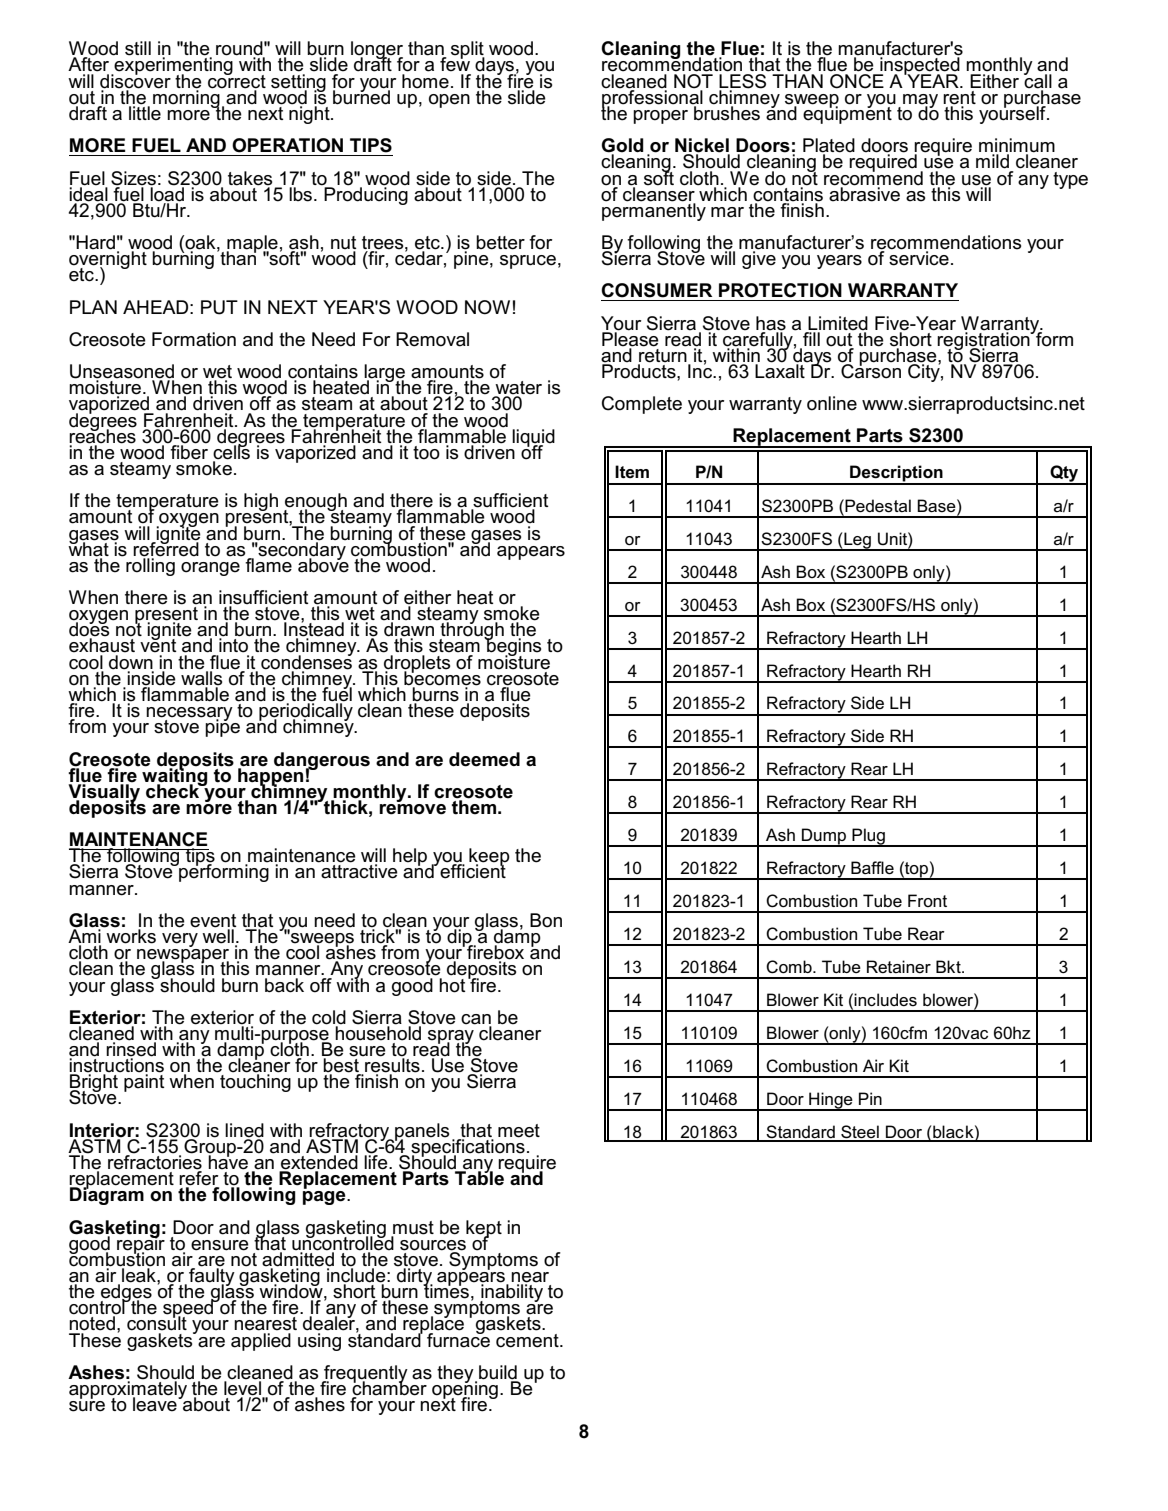 This screenshot has height=1511, width=1168. I want to click on Item, so click(632, 471).
